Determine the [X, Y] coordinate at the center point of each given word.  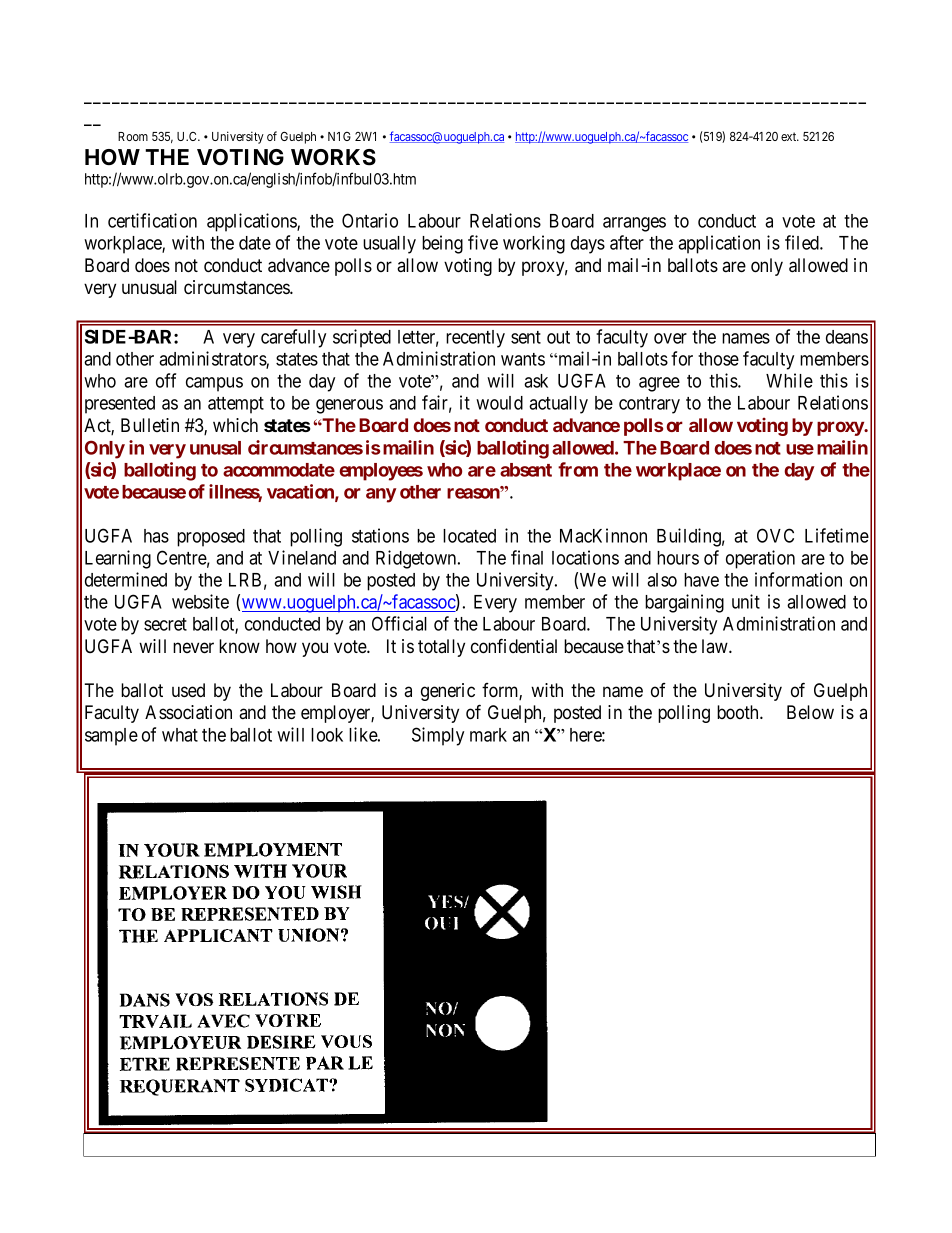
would [499, 403]
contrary [649, 405]
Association [188, 712]
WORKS [333, 157]
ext [790, 136]
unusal [215, 448]
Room [133, 136]
